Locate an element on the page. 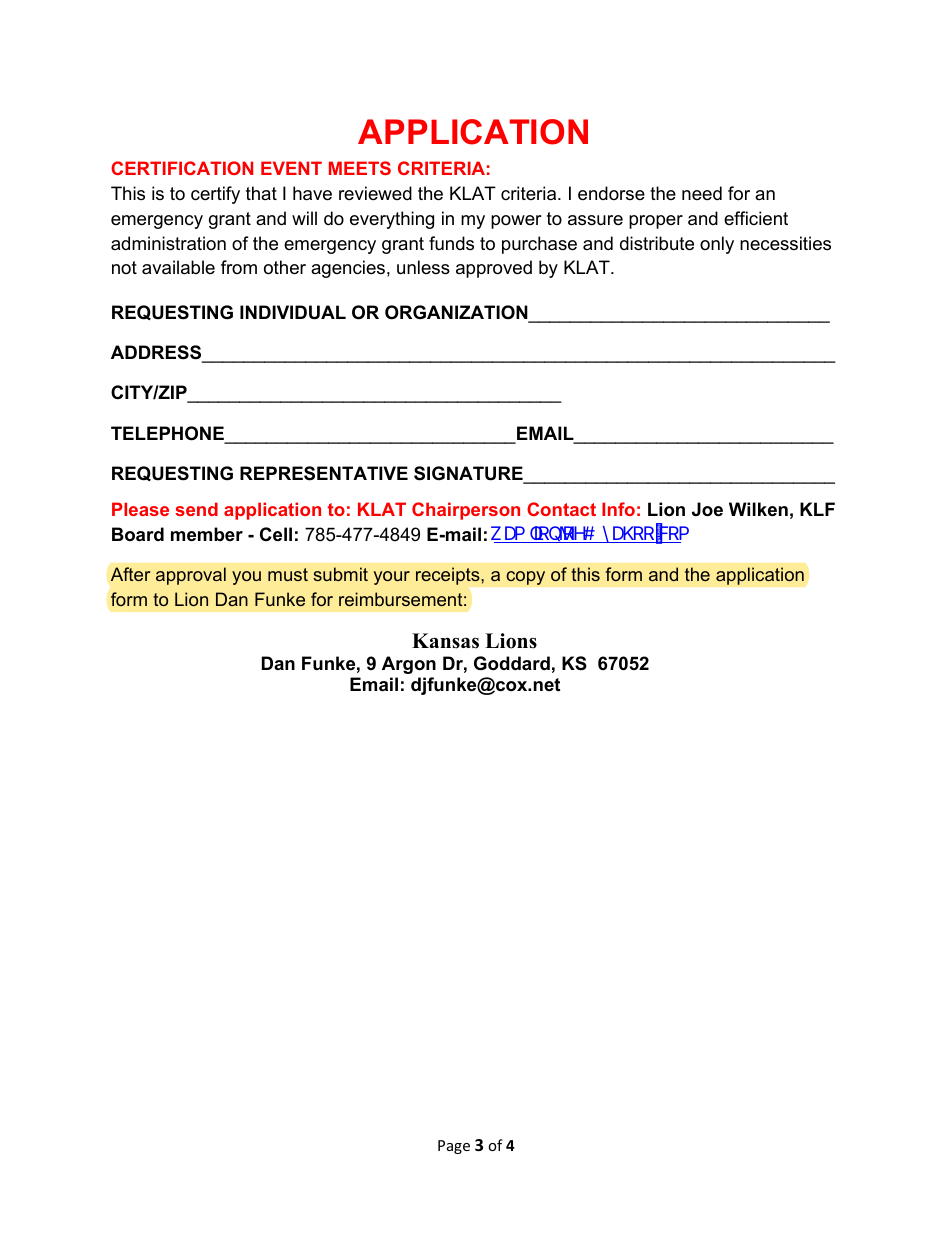 The height and width of the page is (1233, 952). need is located at coordinates (702, 193).
